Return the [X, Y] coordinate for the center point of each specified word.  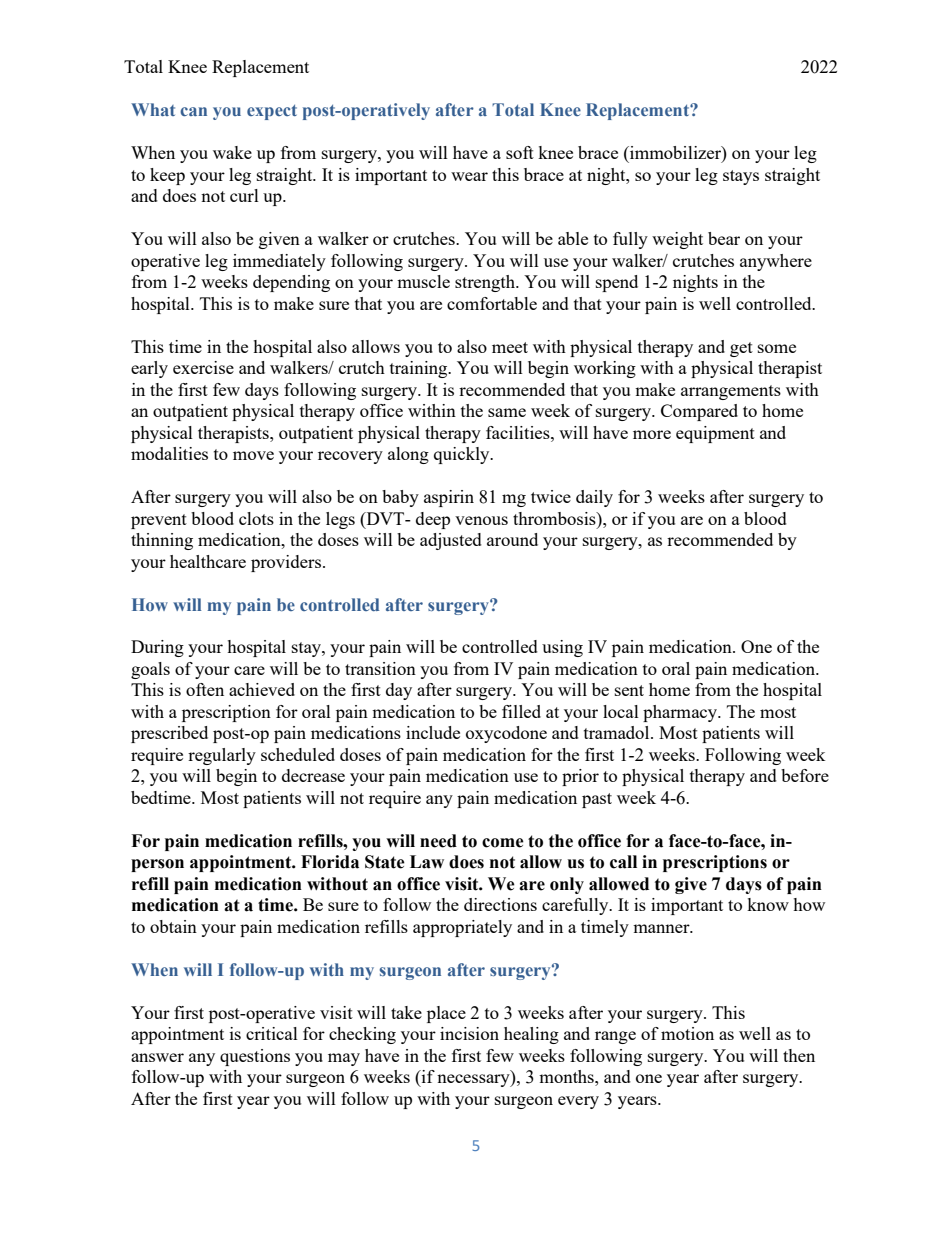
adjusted [451, 541]
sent [629, 690]
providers [286, 563]
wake [232, 152]
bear [724, 238]
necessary [474, 1080]
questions [255, 1057]
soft [520, 152]
